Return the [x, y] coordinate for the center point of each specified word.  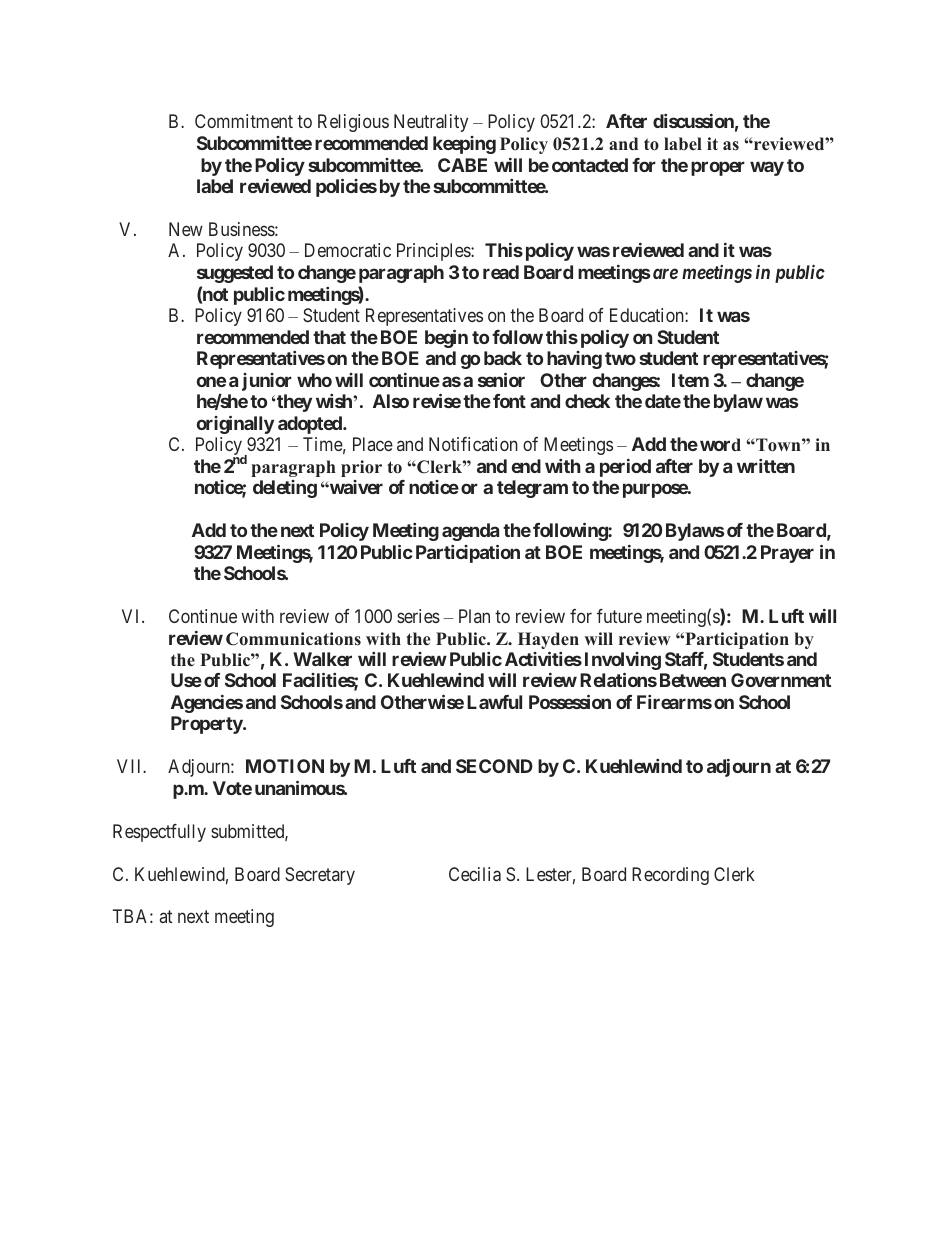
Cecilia [475, 874]
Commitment [244, 121]
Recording [670, 876]
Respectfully [159, 833]
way [767, 168]
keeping [464, 145]
